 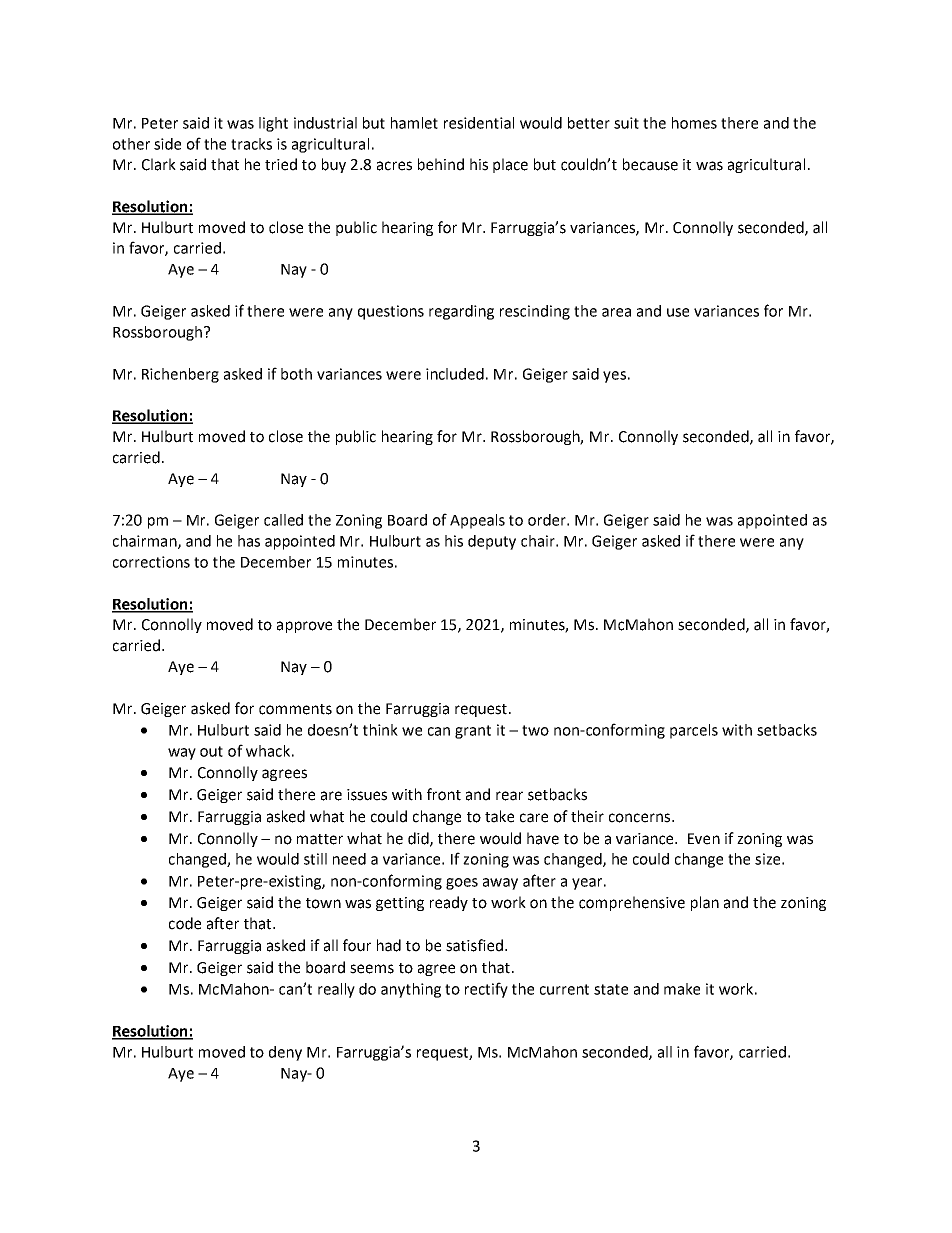 What do you see at coordinates (151, 562) in the page?
I see `corrections` at bounding box center [151, 562].
